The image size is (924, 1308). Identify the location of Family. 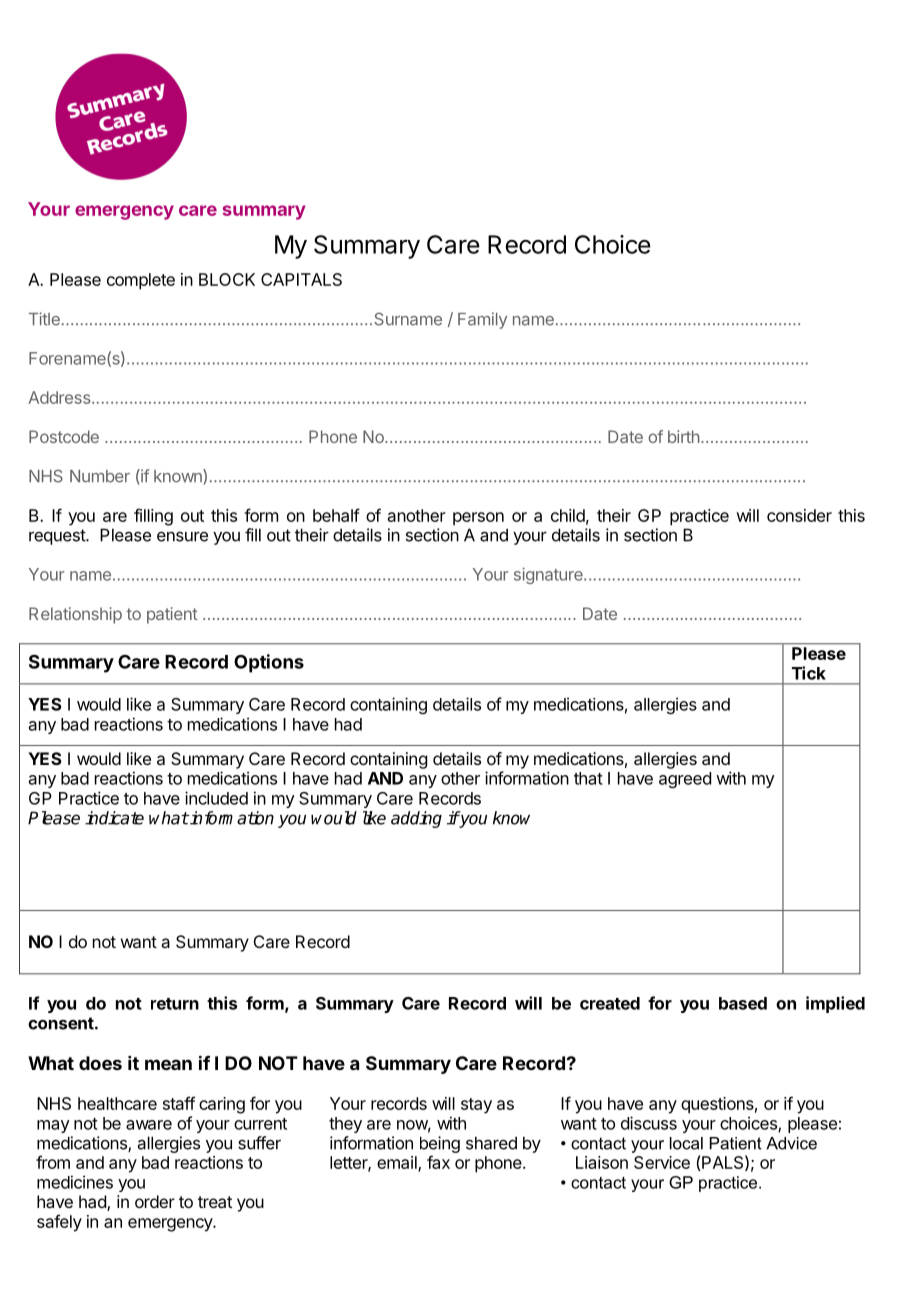
(482, 320).
